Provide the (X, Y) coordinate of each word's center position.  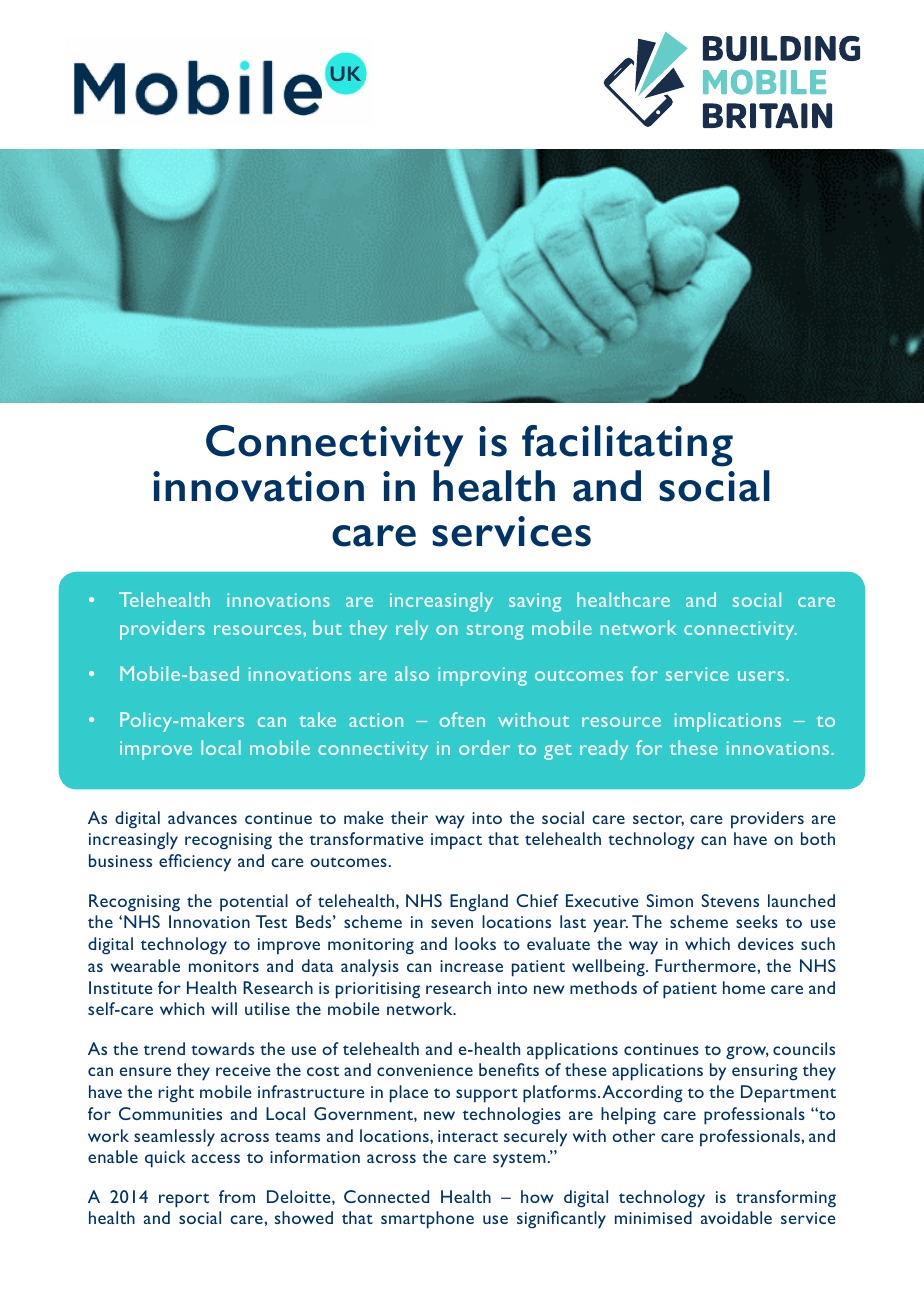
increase (471, 966)
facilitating (627, 446)
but (327, 627)
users (762, 676)
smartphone (427, 1220)
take (317, 719)
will (224, 1008)
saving (535, 602)
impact (456, 841)
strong (495, 632)
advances (202, 817)
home (744, 987)
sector (658, 820)
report (184, 1200)
